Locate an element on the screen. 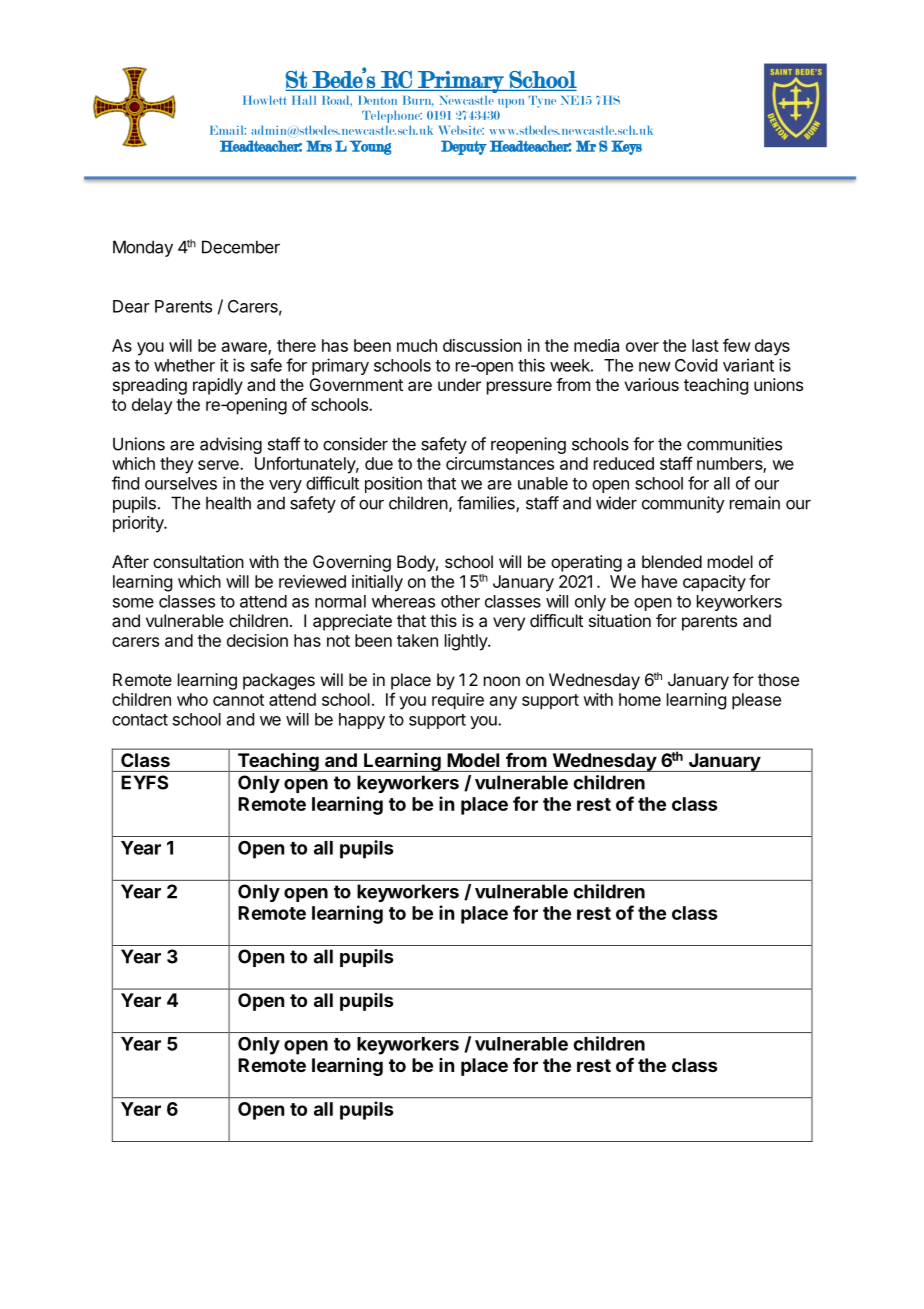 Image resolution: width=924 pixels, height=1309 pixels. community is located at coordinates (683, 504).
